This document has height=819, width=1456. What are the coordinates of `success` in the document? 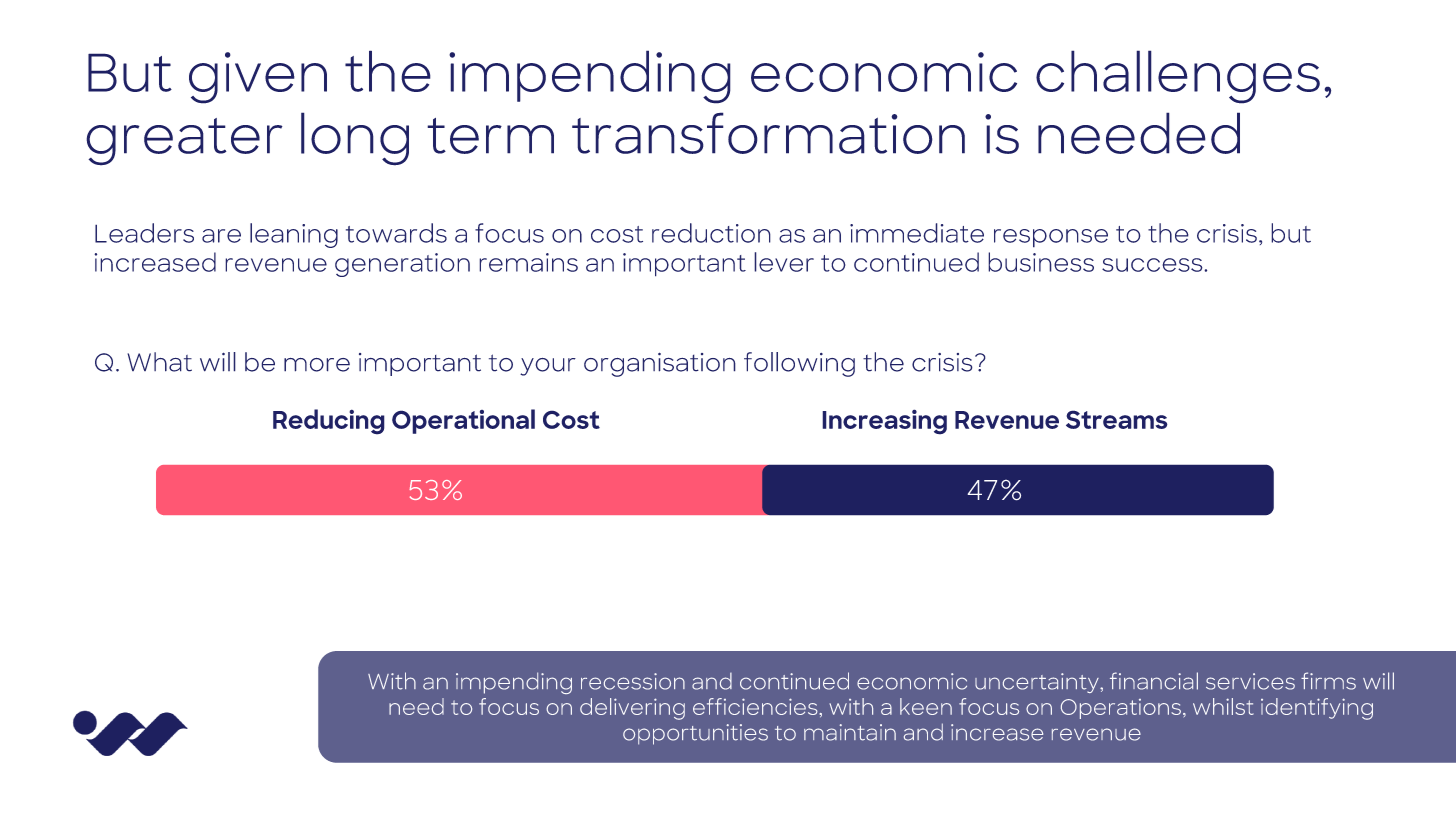 It's located at (1153, 265).
